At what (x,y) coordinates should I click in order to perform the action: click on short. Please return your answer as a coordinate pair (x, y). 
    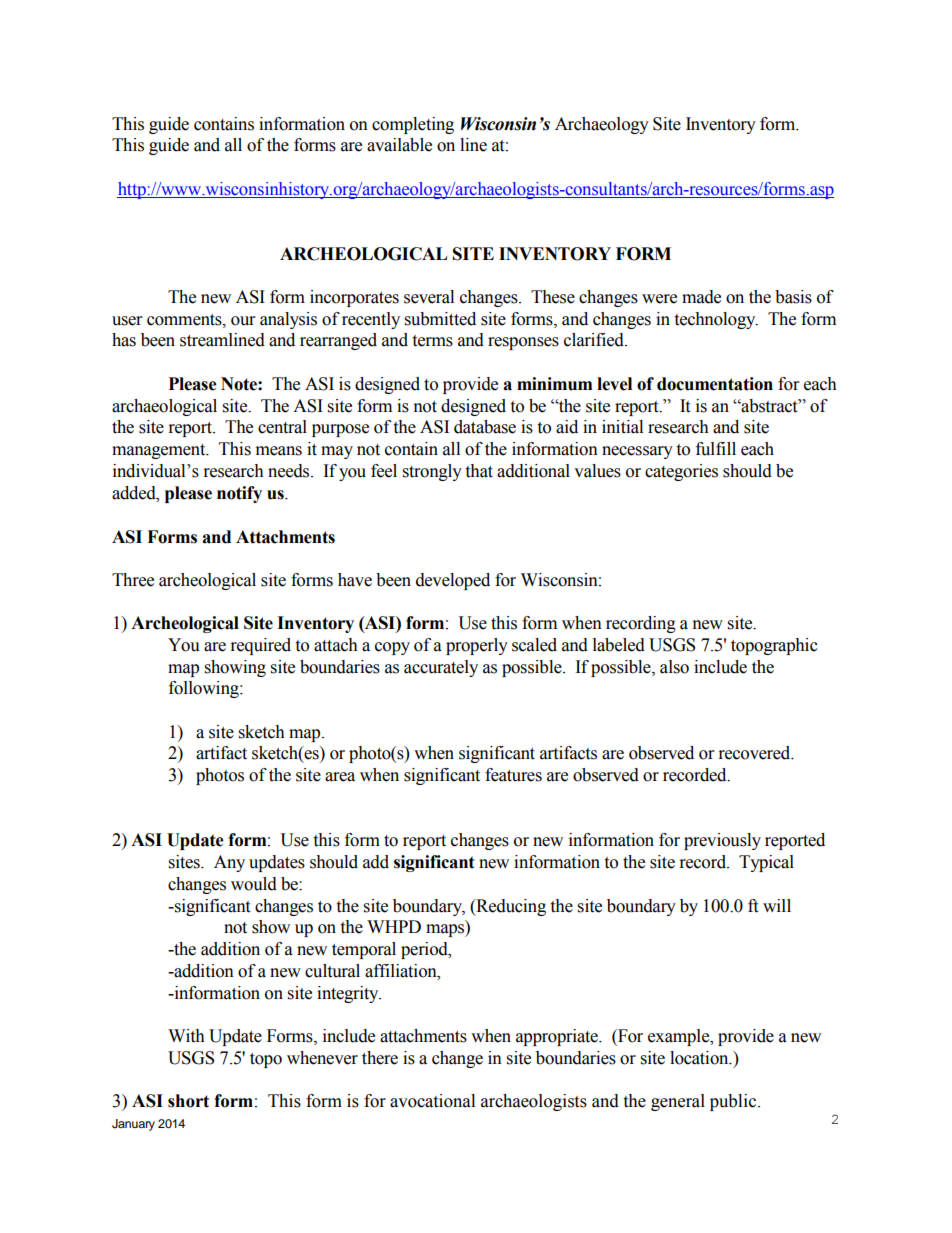
    Looking at the image, I should click on (188, 1101).
